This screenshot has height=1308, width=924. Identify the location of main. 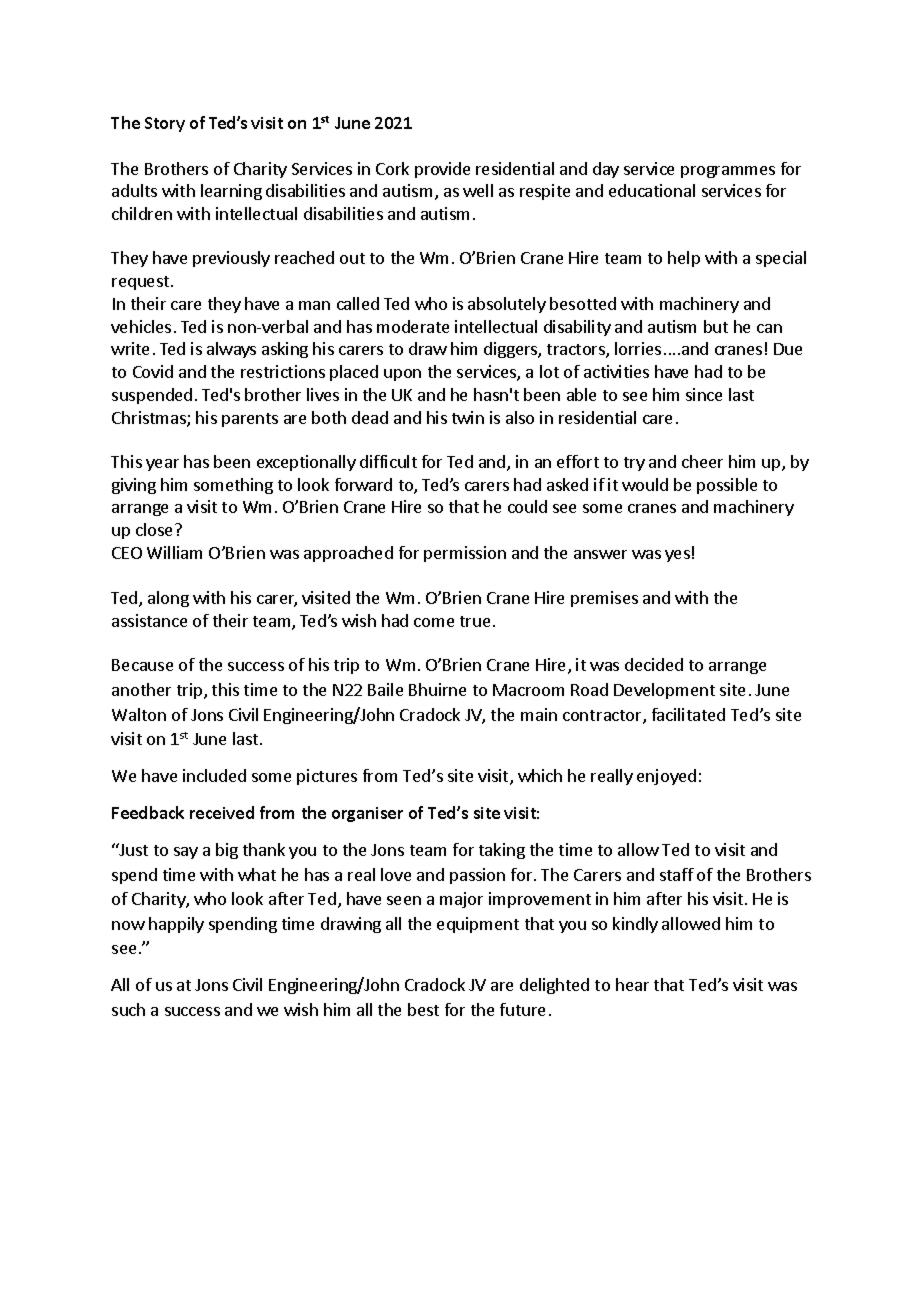
(539, 714).
